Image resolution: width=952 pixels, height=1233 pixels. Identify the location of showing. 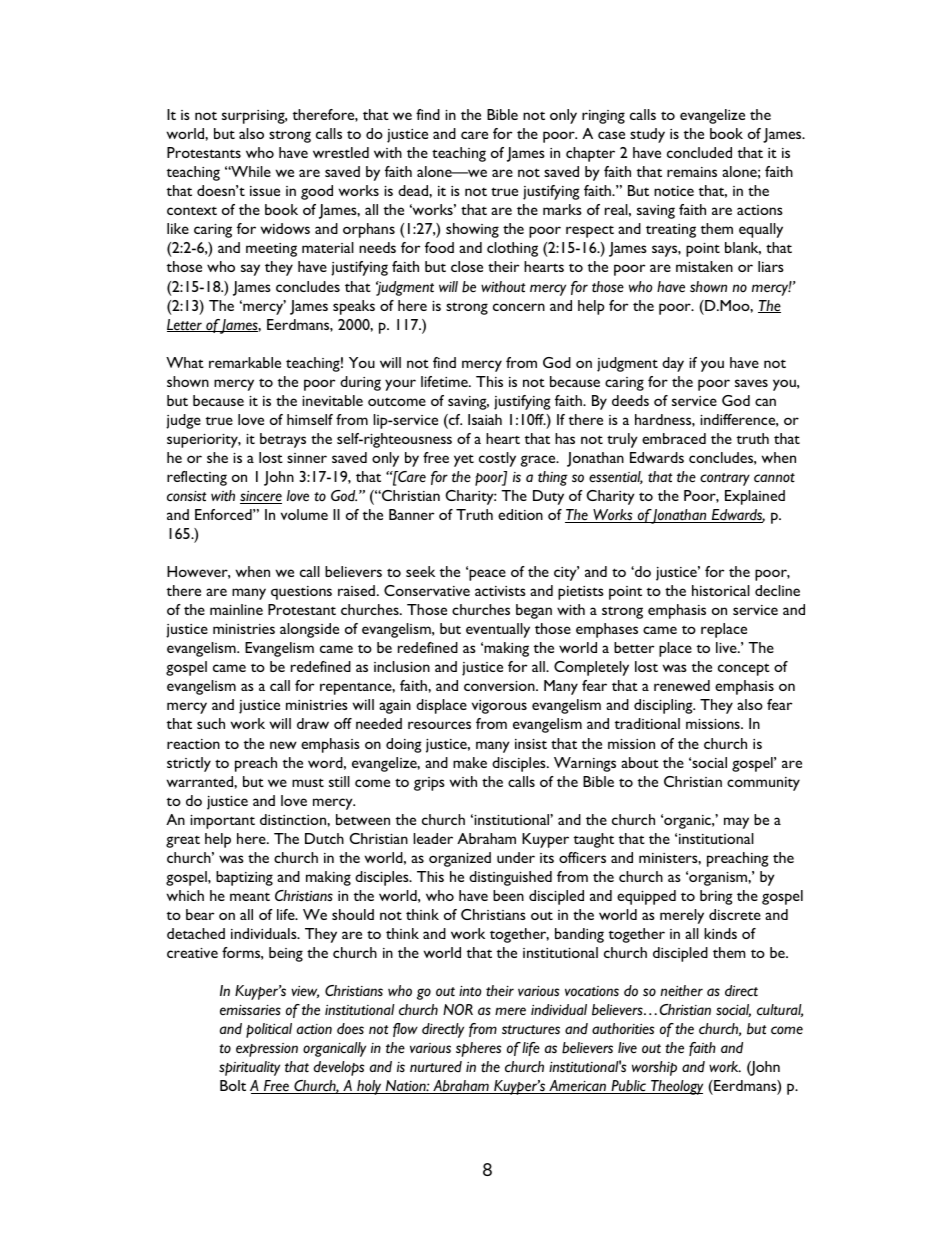
(472, 230).
